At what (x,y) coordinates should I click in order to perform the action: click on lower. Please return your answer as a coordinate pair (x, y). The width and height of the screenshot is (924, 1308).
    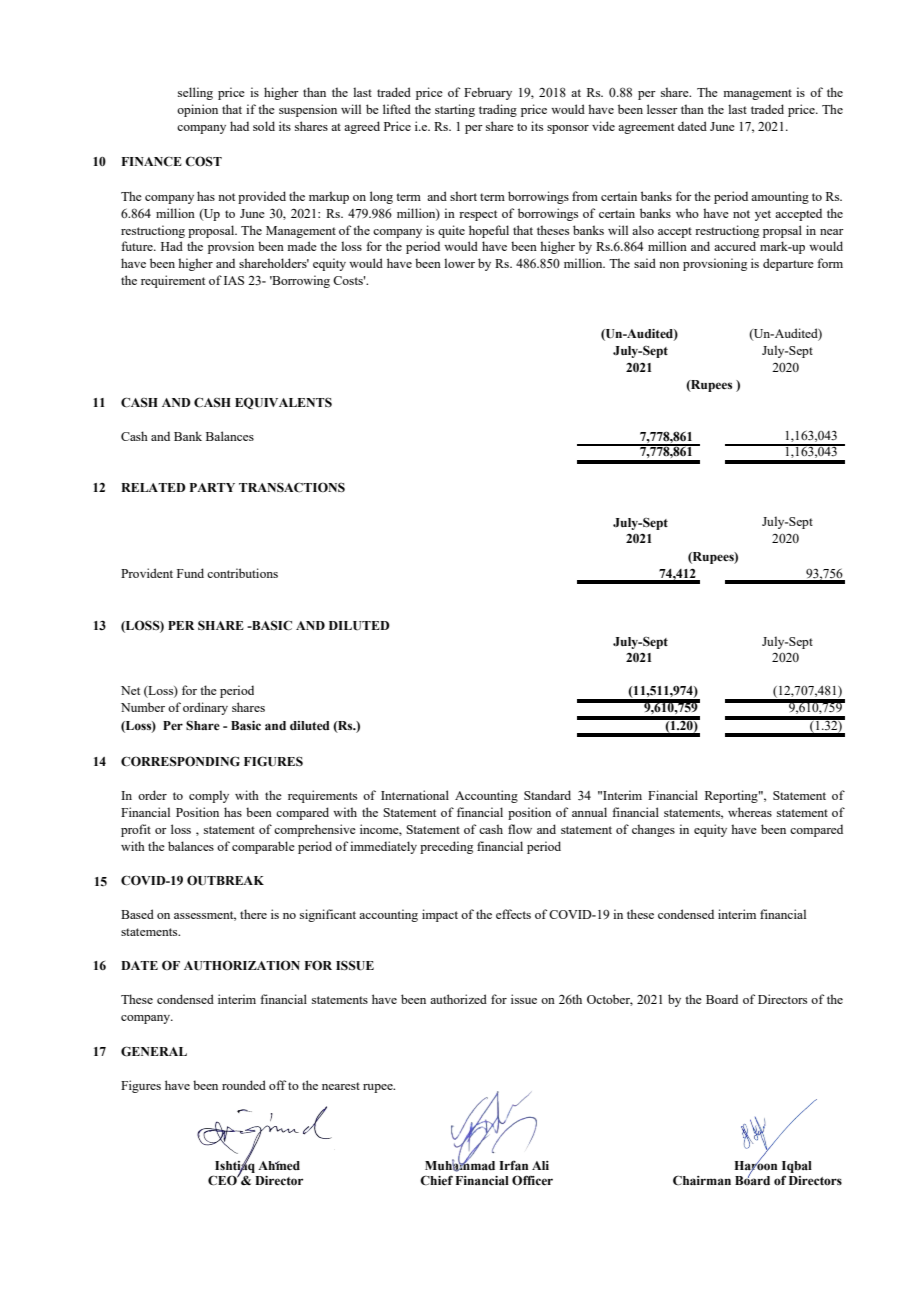
    Looking at the image, I should click on (459, 263).
